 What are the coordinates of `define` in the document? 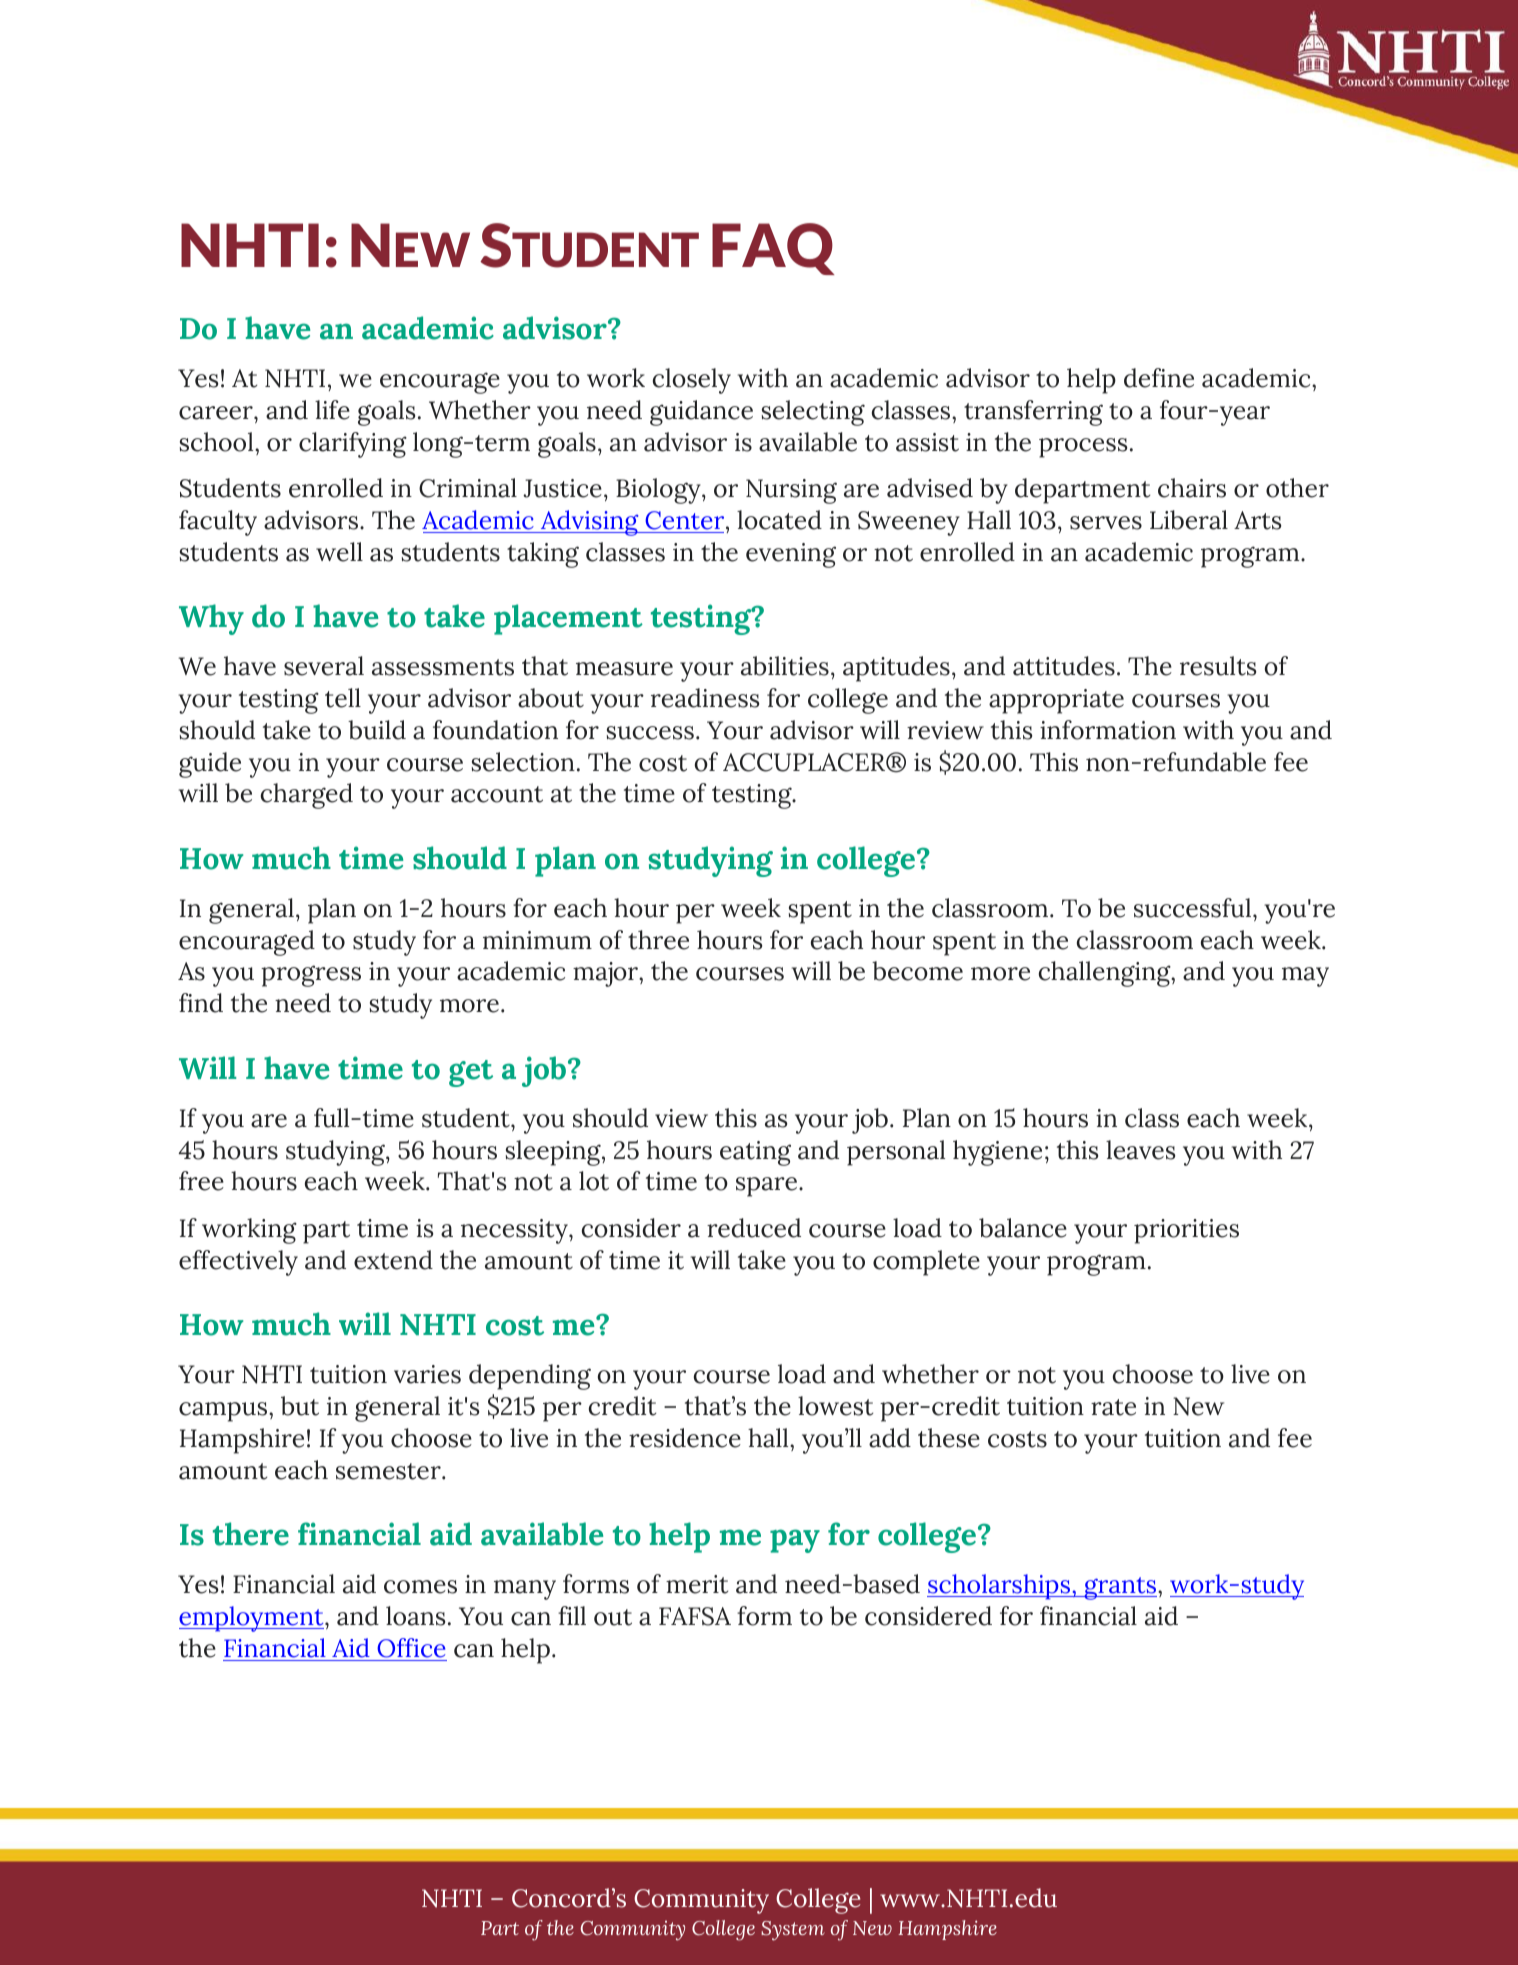 It's located at (1159, 378).
